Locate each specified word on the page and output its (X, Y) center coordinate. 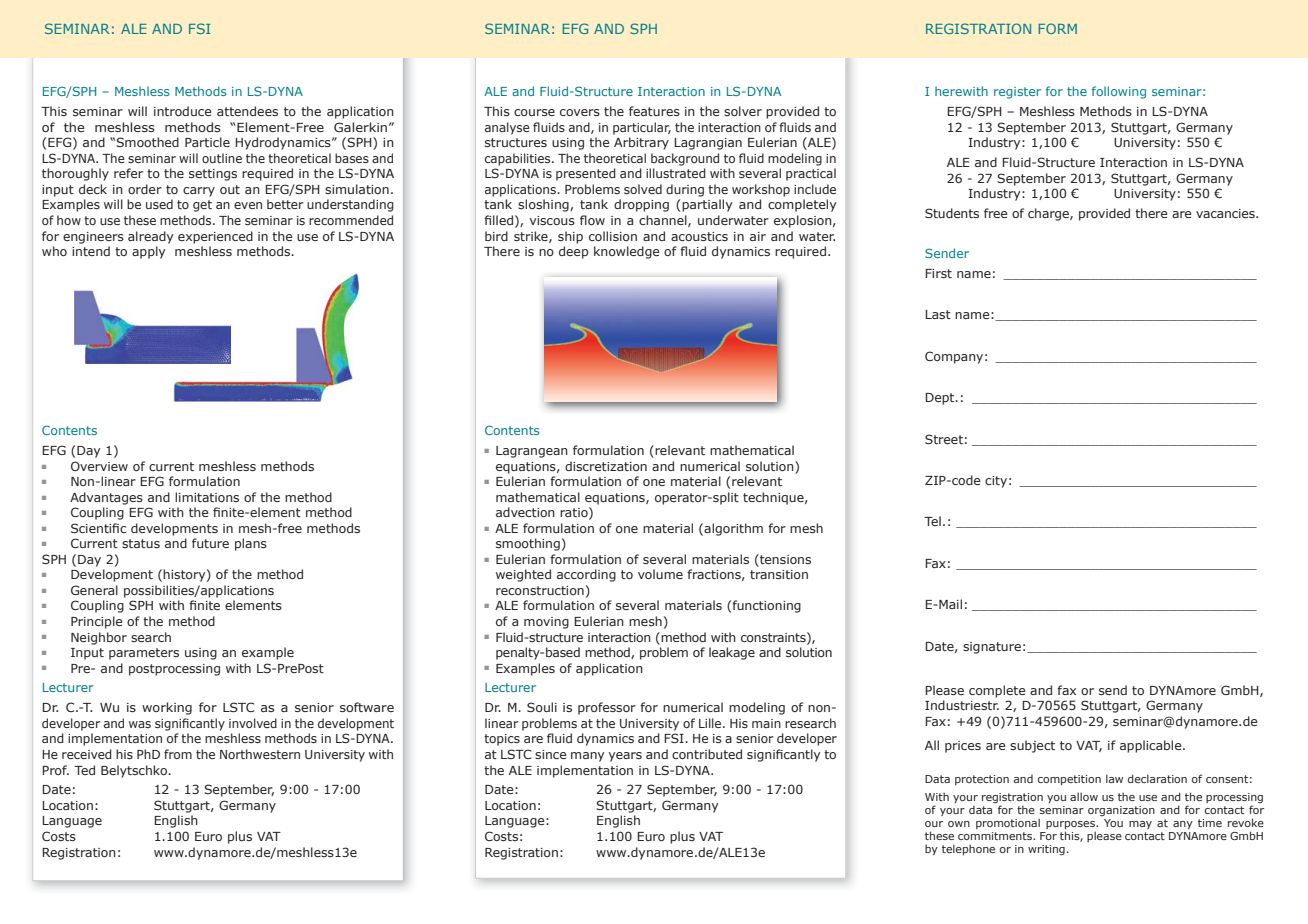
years (625, 757)
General (94, 590)
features (654, 111)
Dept (941, 399)
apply (148, 252)
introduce (182, 111)
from (178, 754)
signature (992, 648)
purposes (1071, 825)
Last (938, 314)
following (1119, 92)
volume (660, 574)
